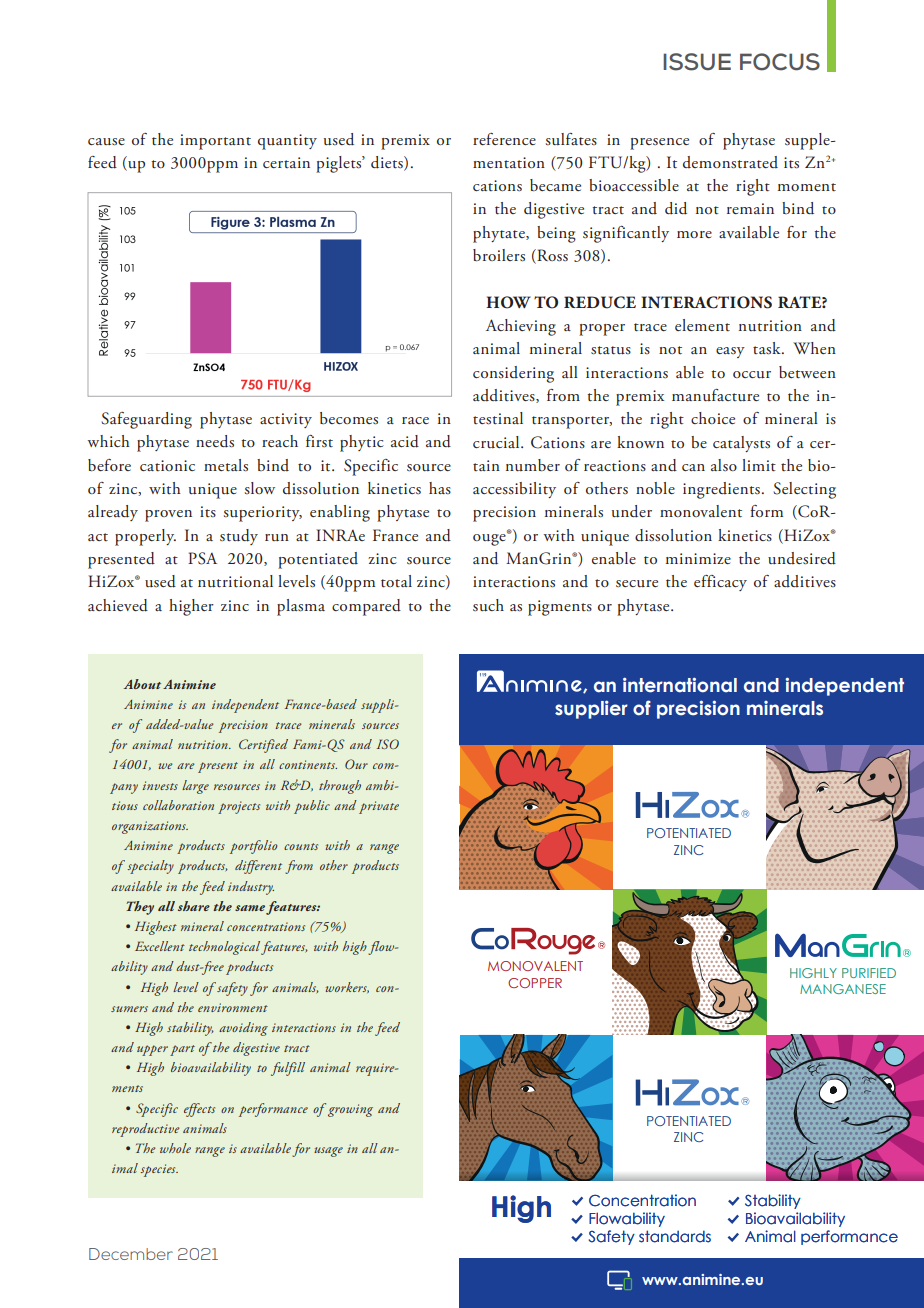 The width and height of the image is (924, 1308). What do you see at coordinates (488, 605) in the image?
I see `such` at bounding box center [488, 605].
